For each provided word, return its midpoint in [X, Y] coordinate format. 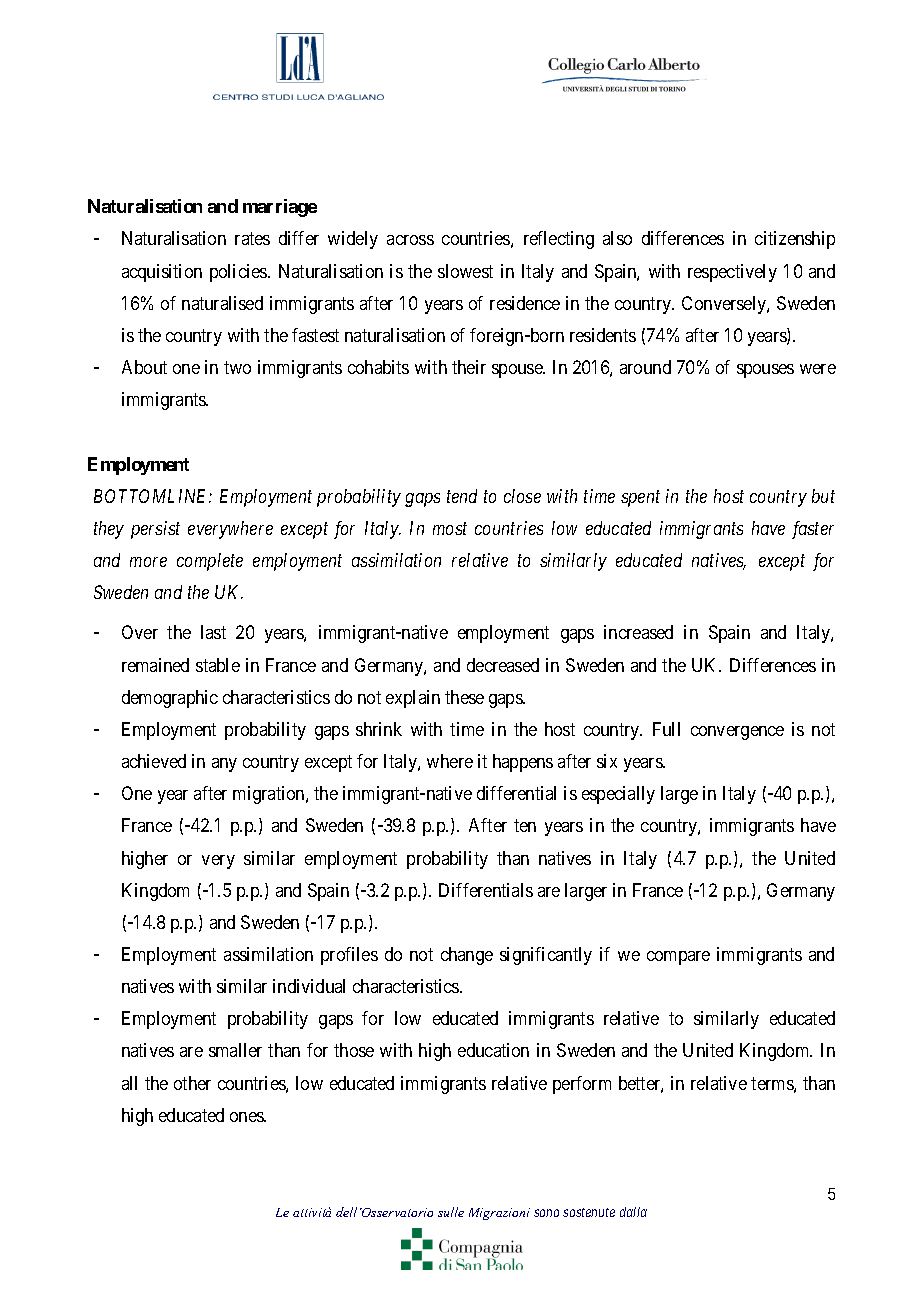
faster [813, 530]
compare [678, 958]
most [450, 529]
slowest [465, 271]
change [467, 956]
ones [247, 1117]
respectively [732, 273]
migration [270, 795]
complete [210, 562]
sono [546, 1213]
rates [252, 239]
